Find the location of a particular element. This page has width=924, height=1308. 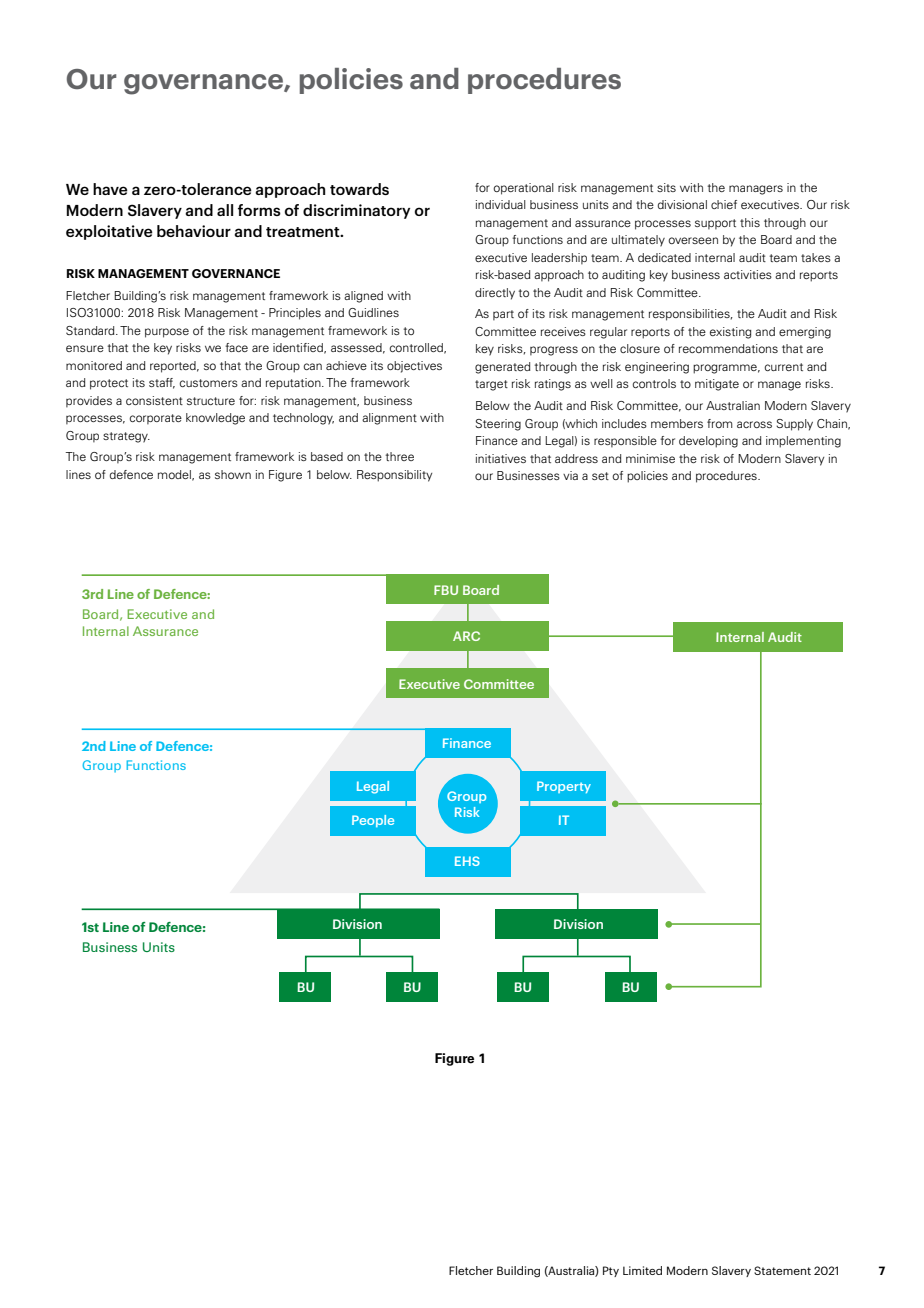

individual is located at coordinates (501, 204).
